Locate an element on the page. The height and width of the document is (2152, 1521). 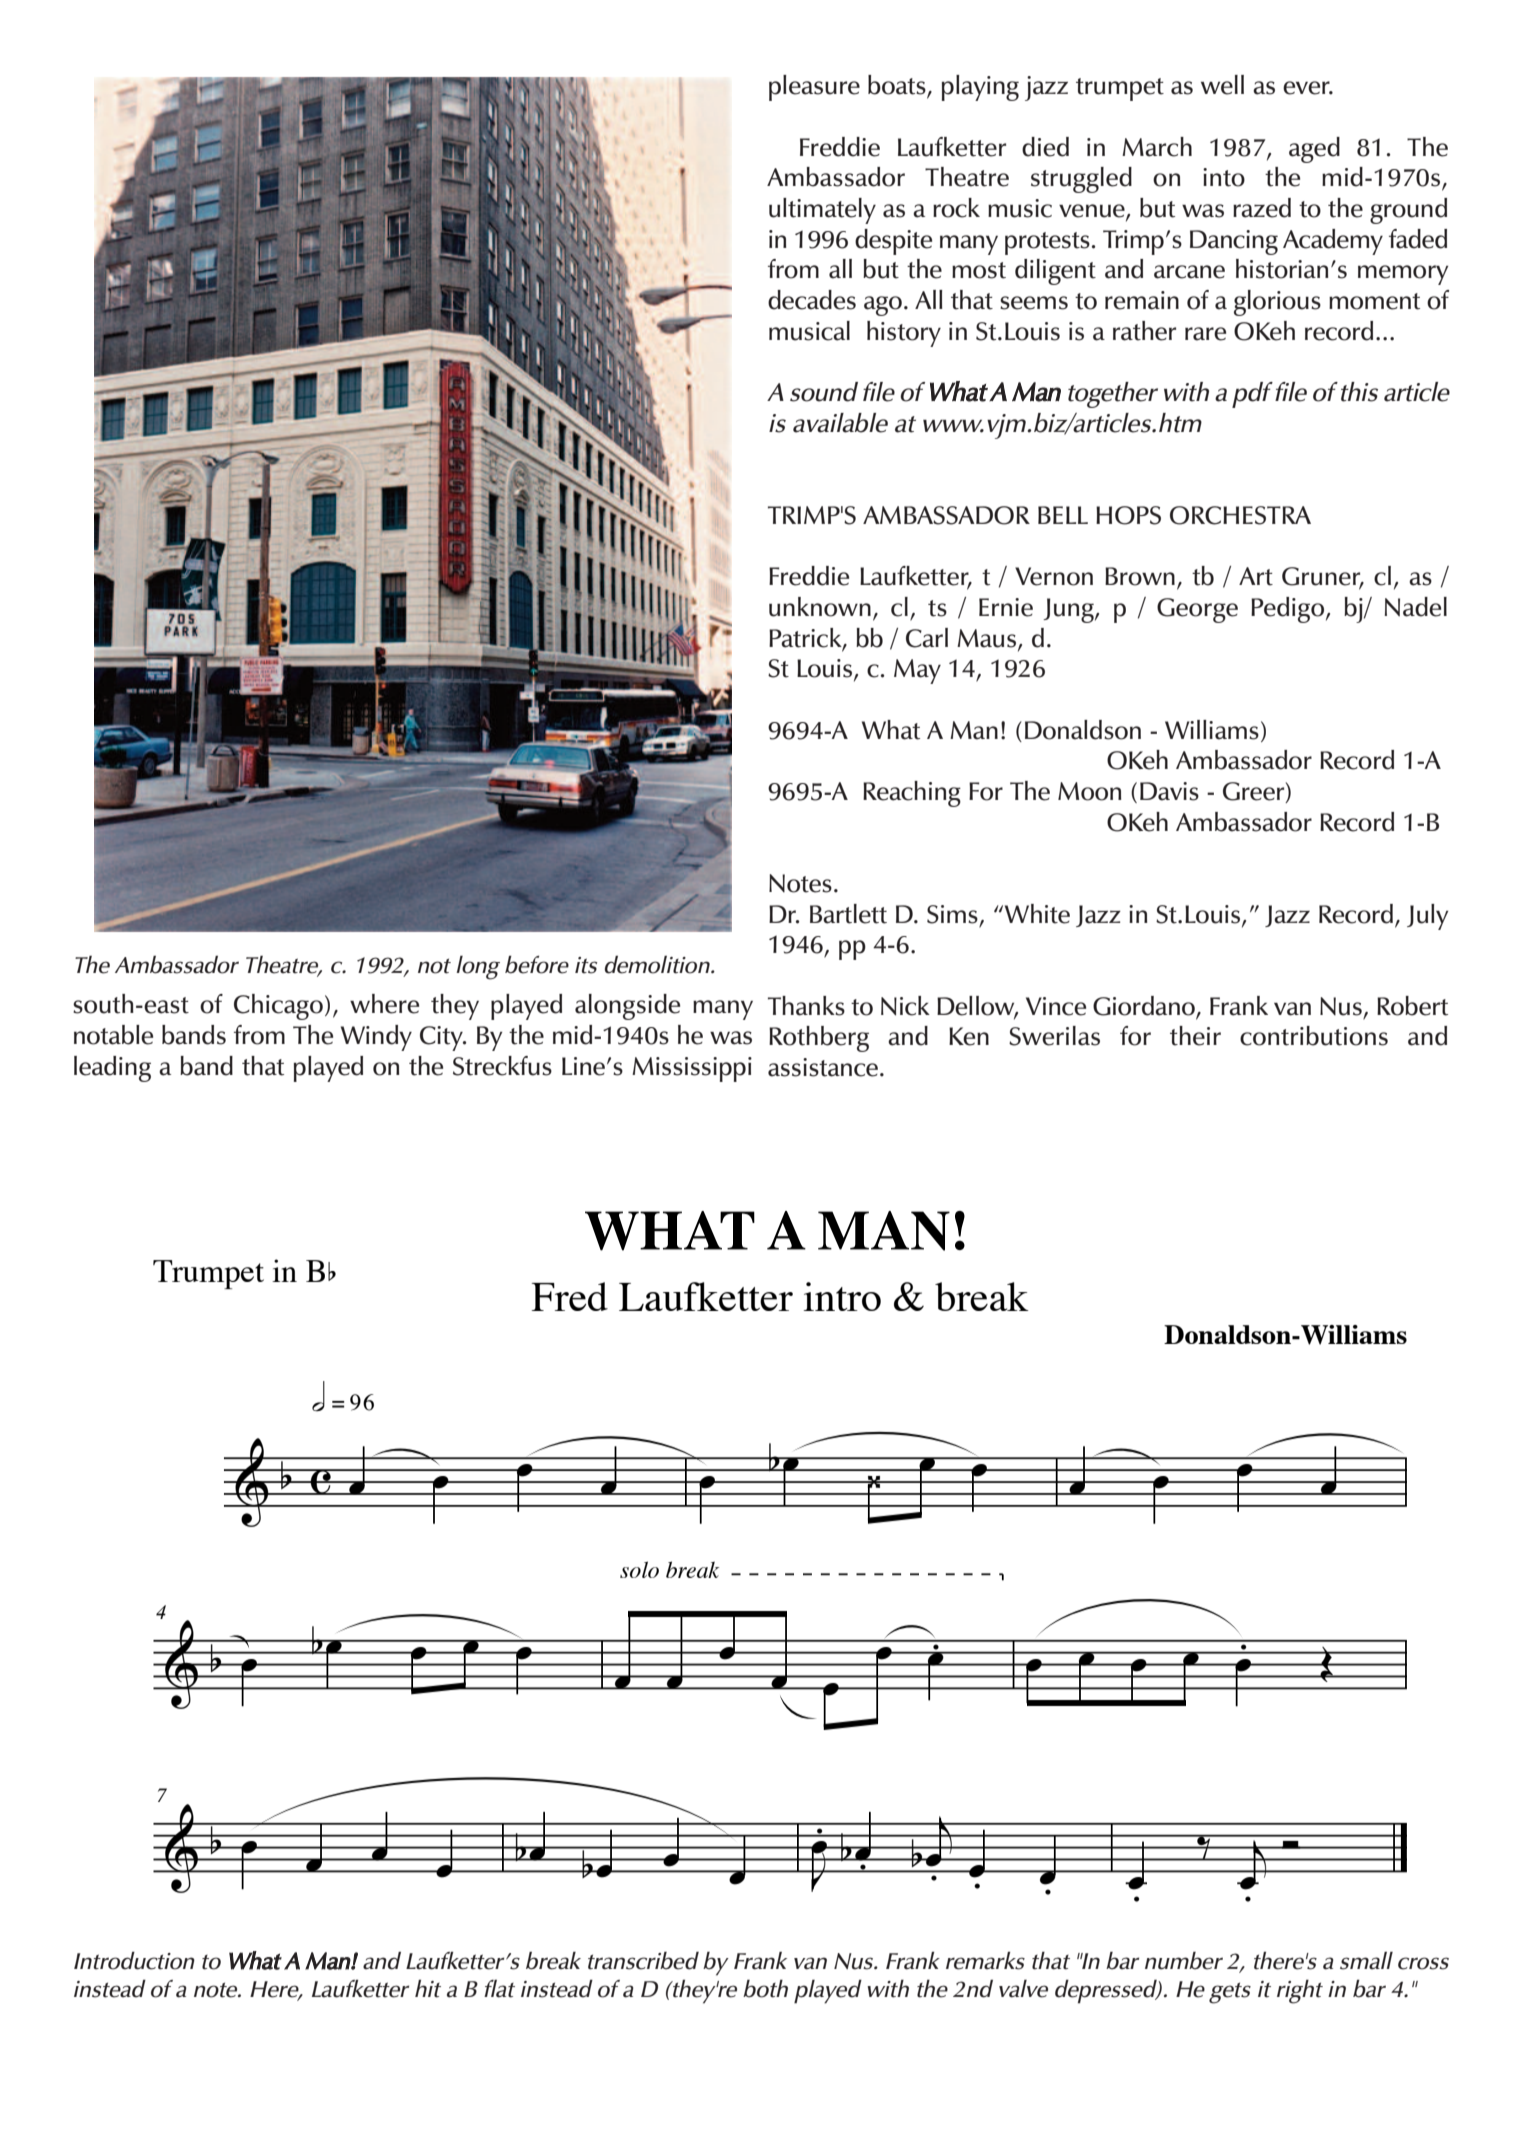
Davis is located at coordinates (1169, 791).
